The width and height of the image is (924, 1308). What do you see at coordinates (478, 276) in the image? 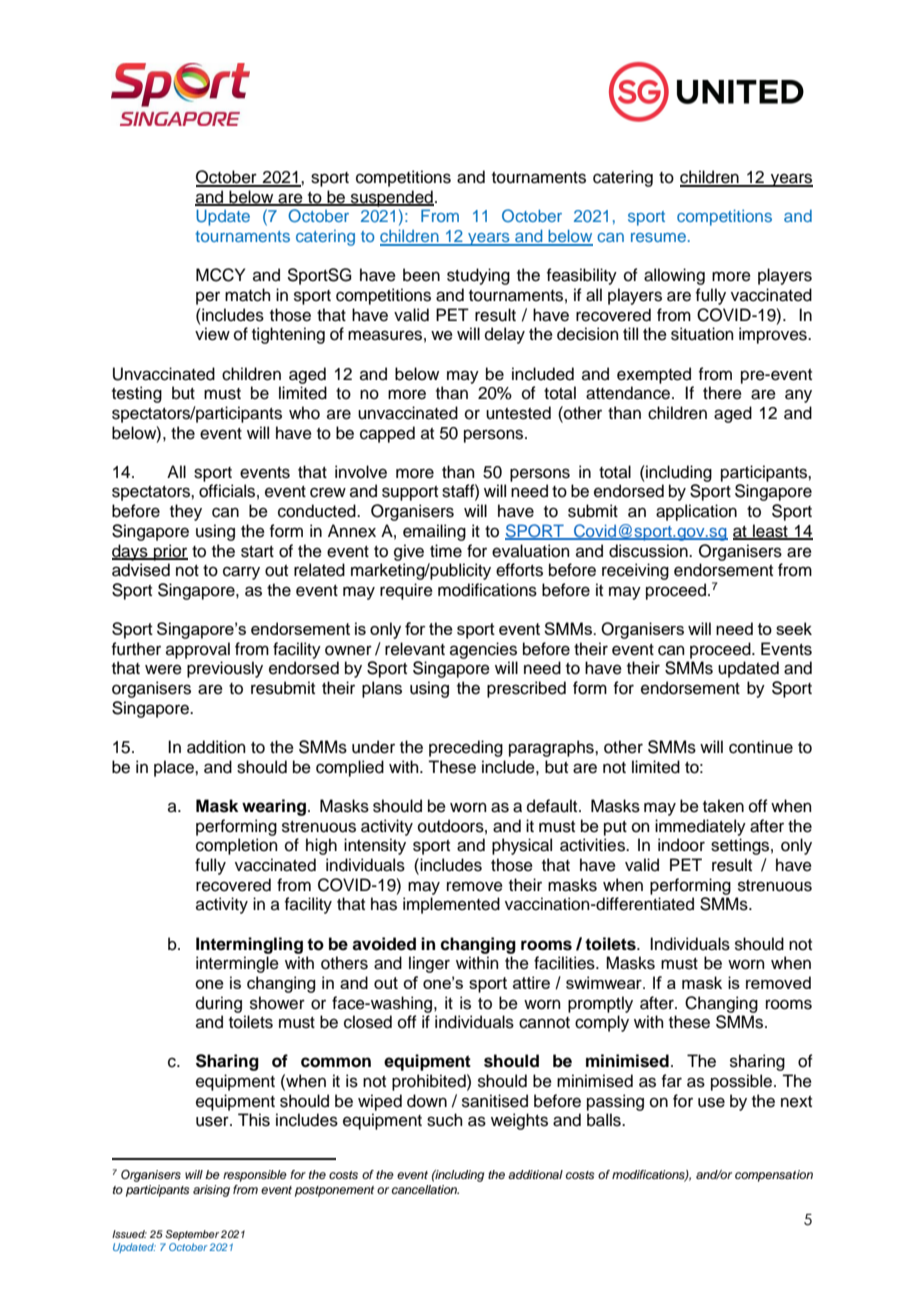
I see `studying` at bounding box center [478, 276].
